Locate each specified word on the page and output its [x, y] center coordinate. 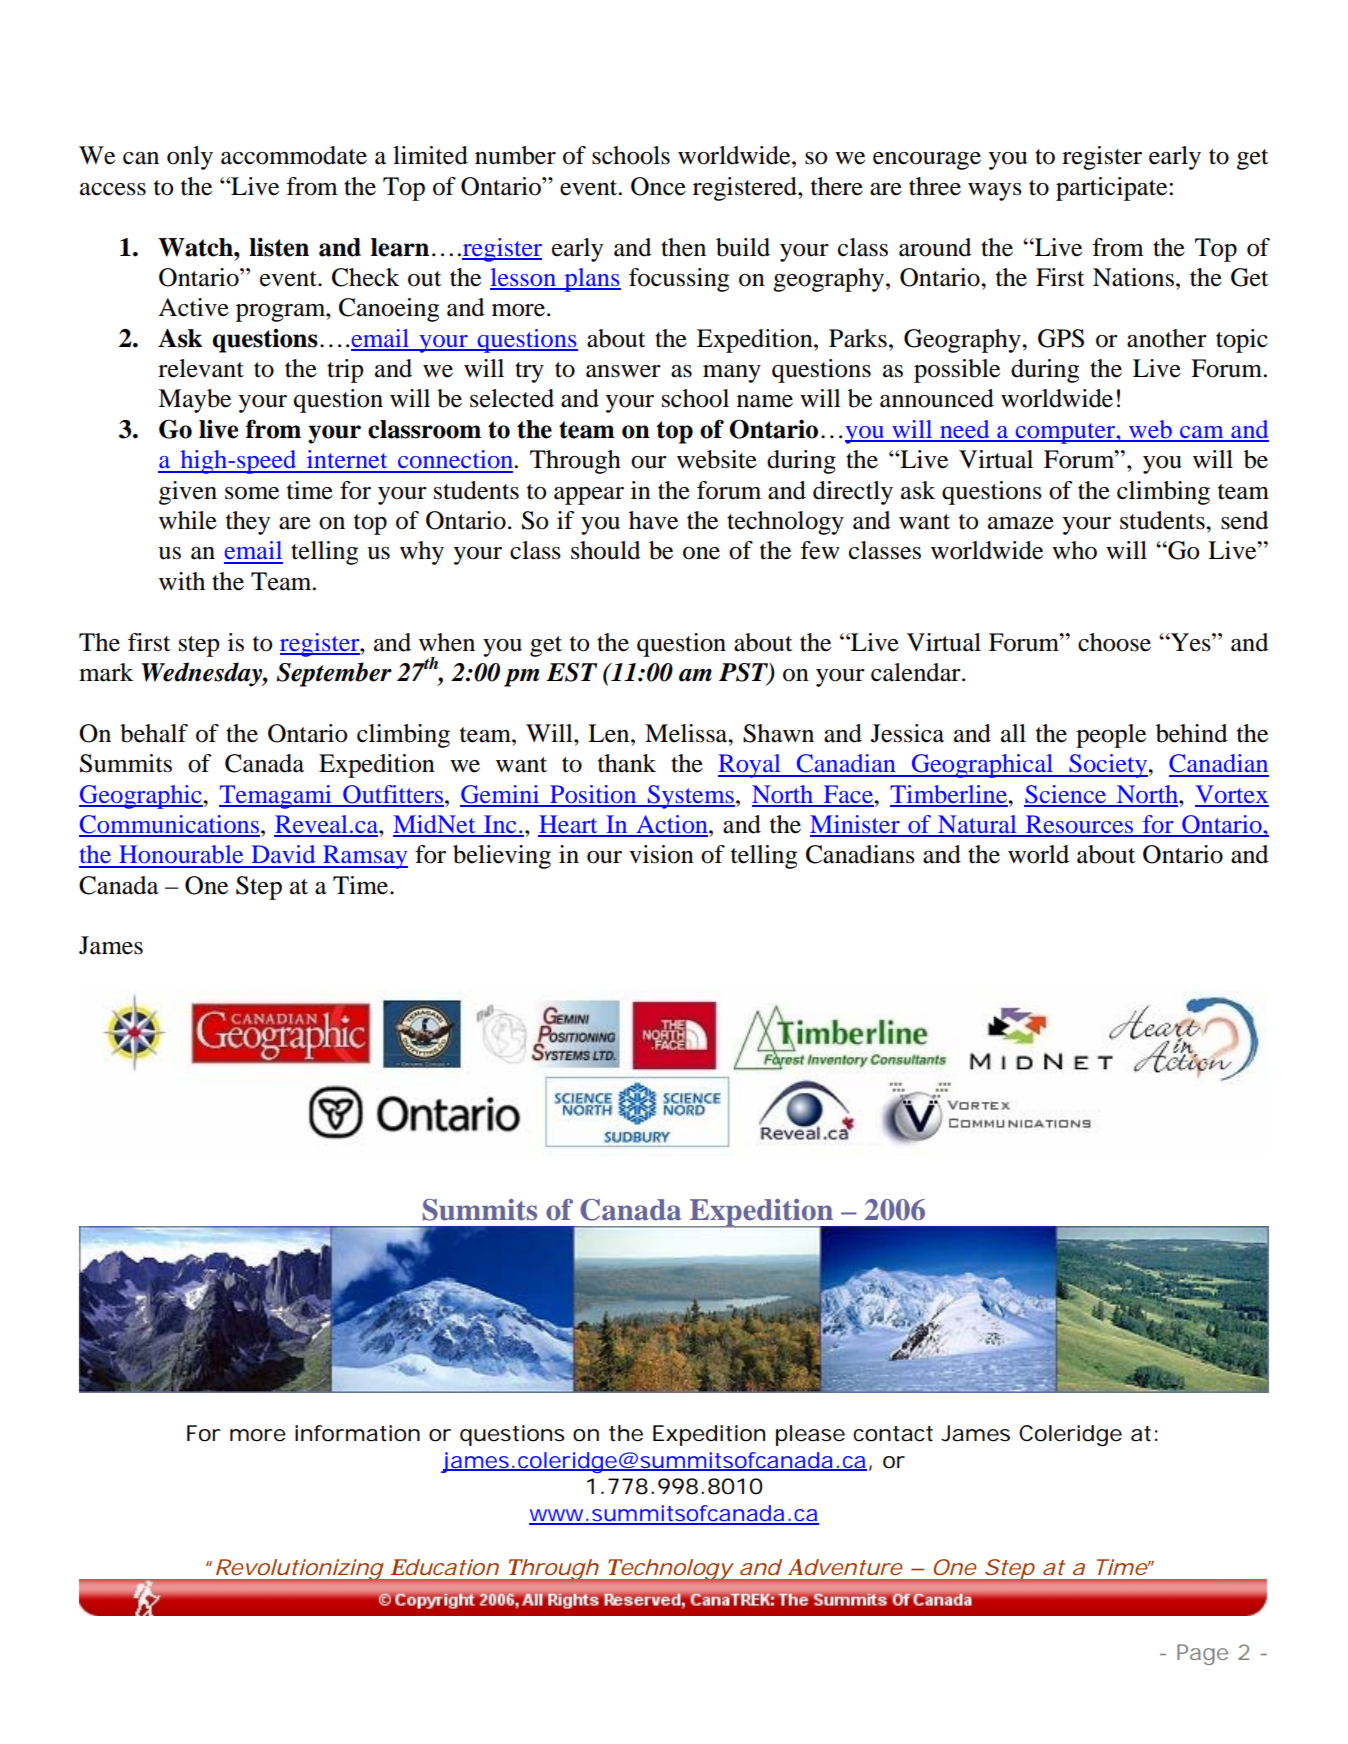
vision [661, 854]
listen [279, 247]
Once [658, 186]
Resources [1079, 825]
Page [1202, 1654]
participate [1113, 189]
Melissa [687, 733]
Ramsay [364, 857]
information [357, 1433]
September [334, 674]
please [810, 1435]
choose [1114, 642]
